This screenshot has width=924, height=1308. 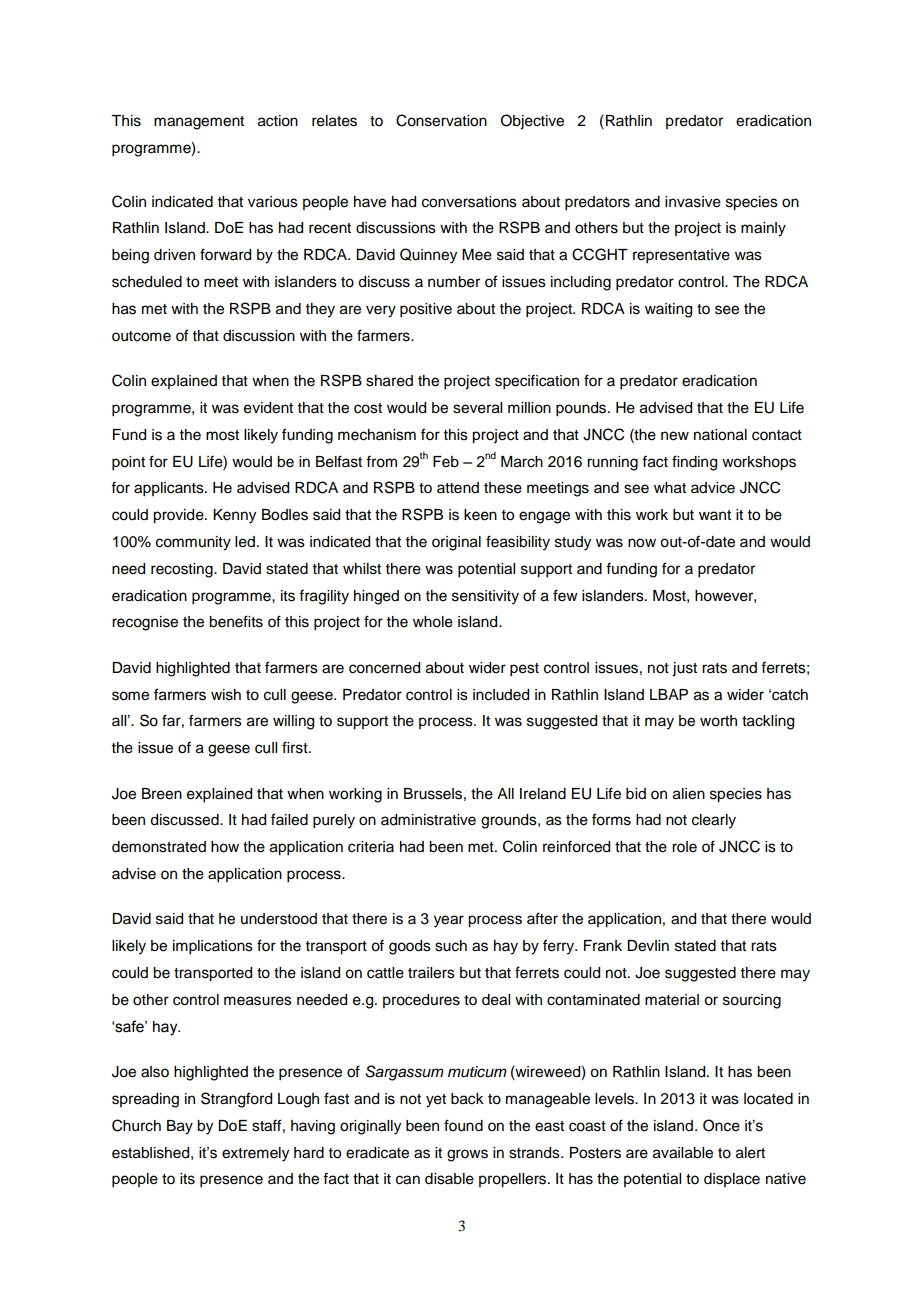 What do you see at coordinates (199, 123) in the screenshot?
I see `management` at bounding box center [199, 123].
